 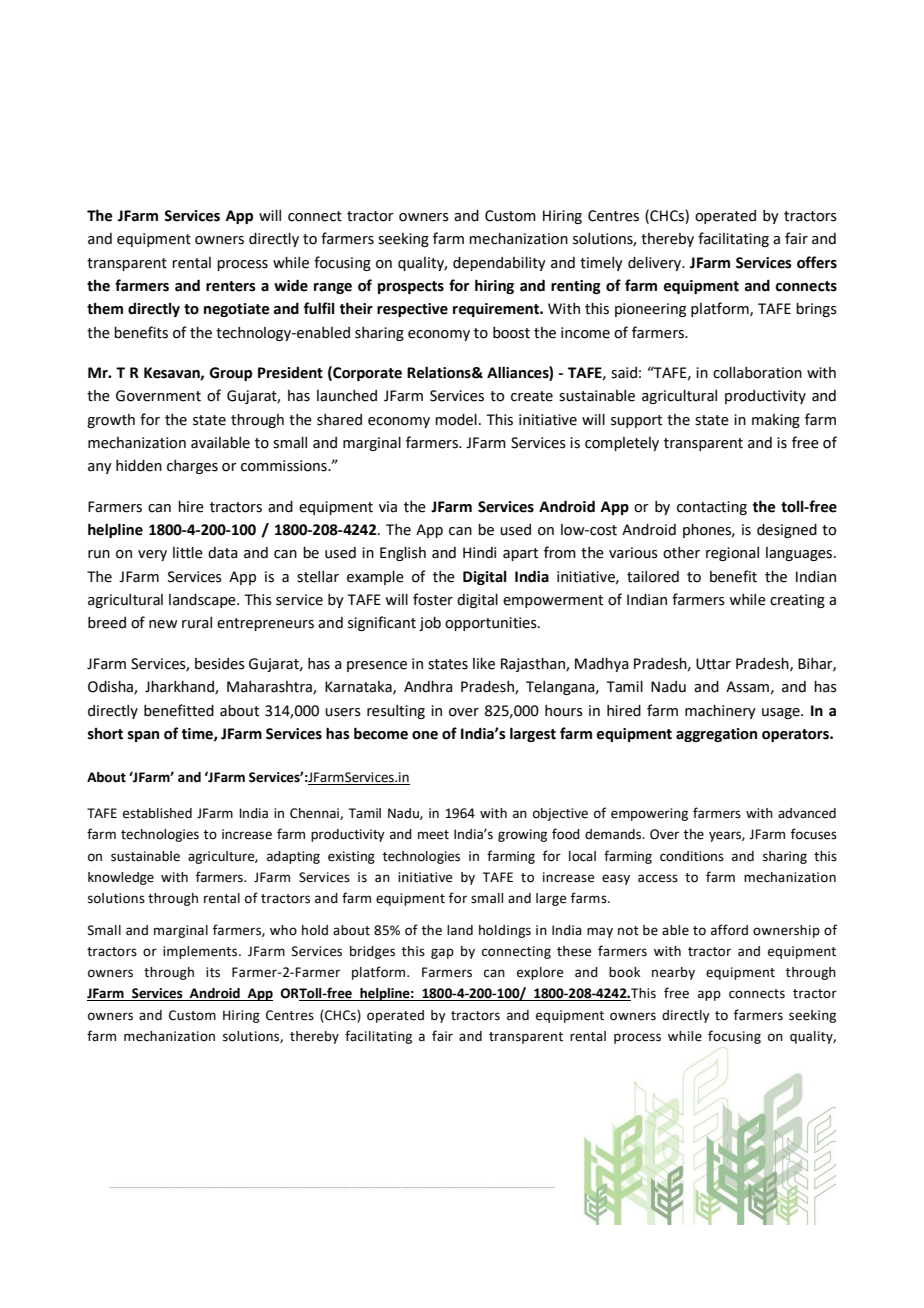 I want to click on afford, so click(x=729, y=930).
